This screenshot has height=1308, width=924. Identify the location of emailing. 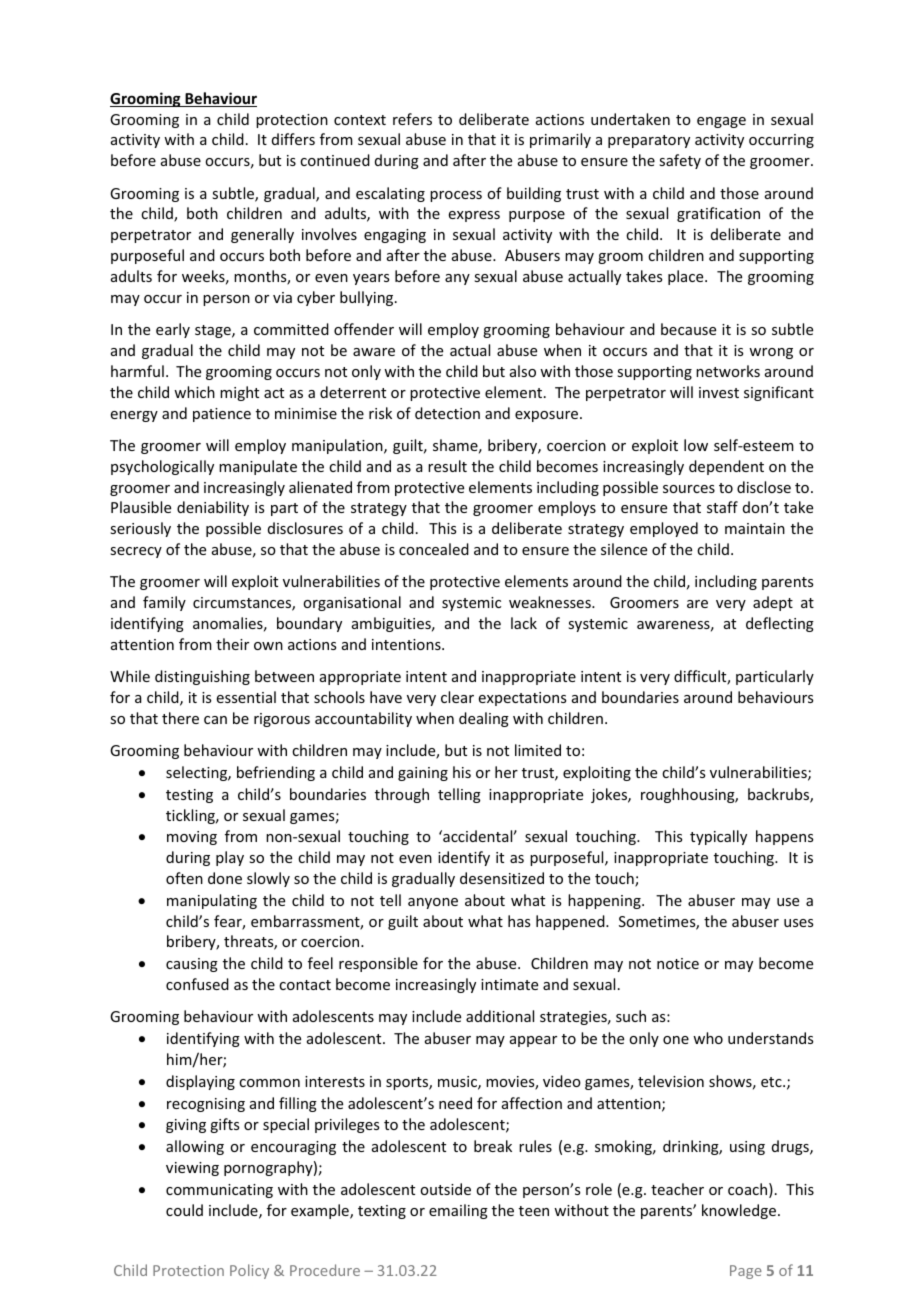
(458, 1211).
